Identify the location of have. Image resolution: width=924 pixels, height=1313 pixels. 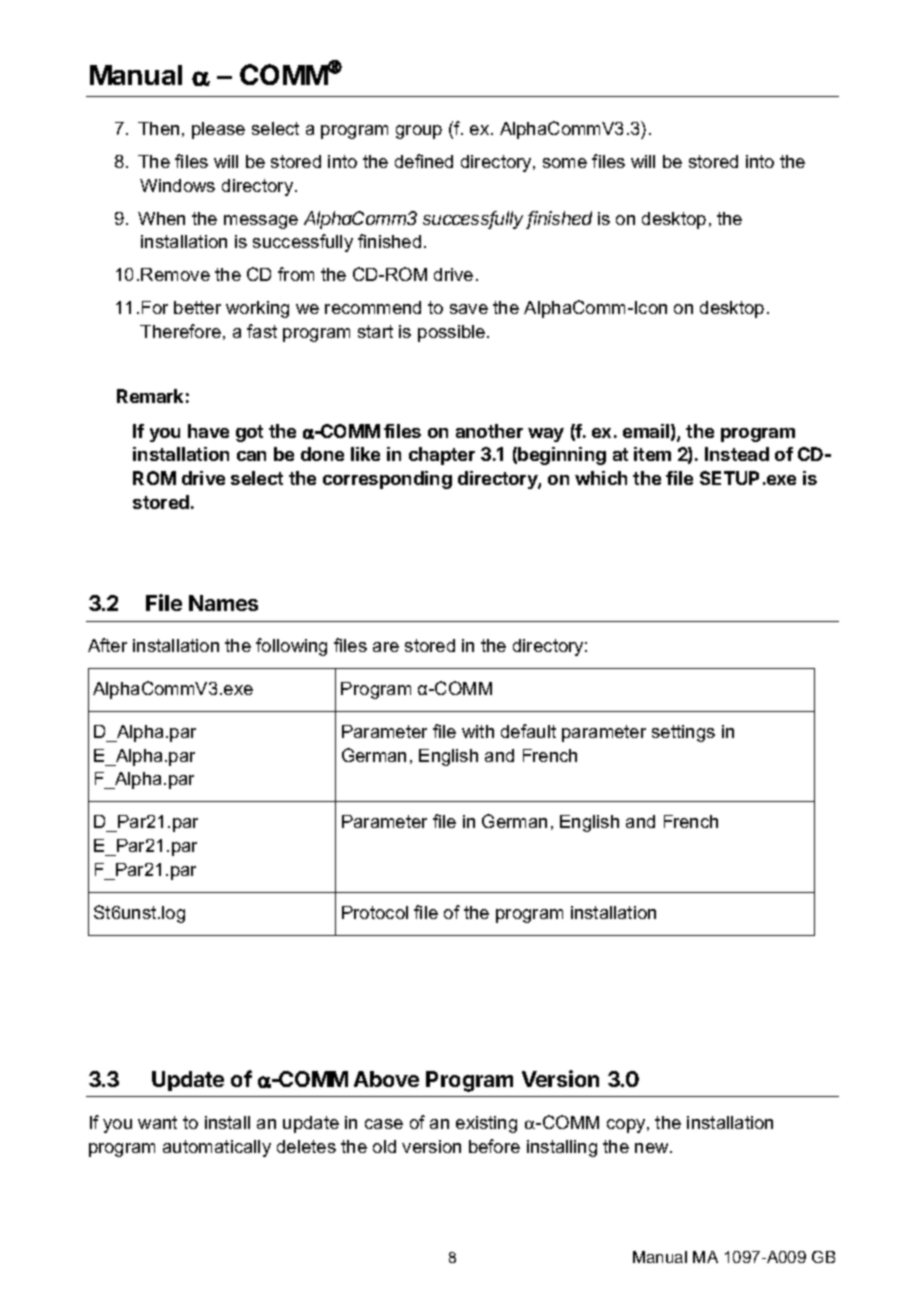
(208, 431).
